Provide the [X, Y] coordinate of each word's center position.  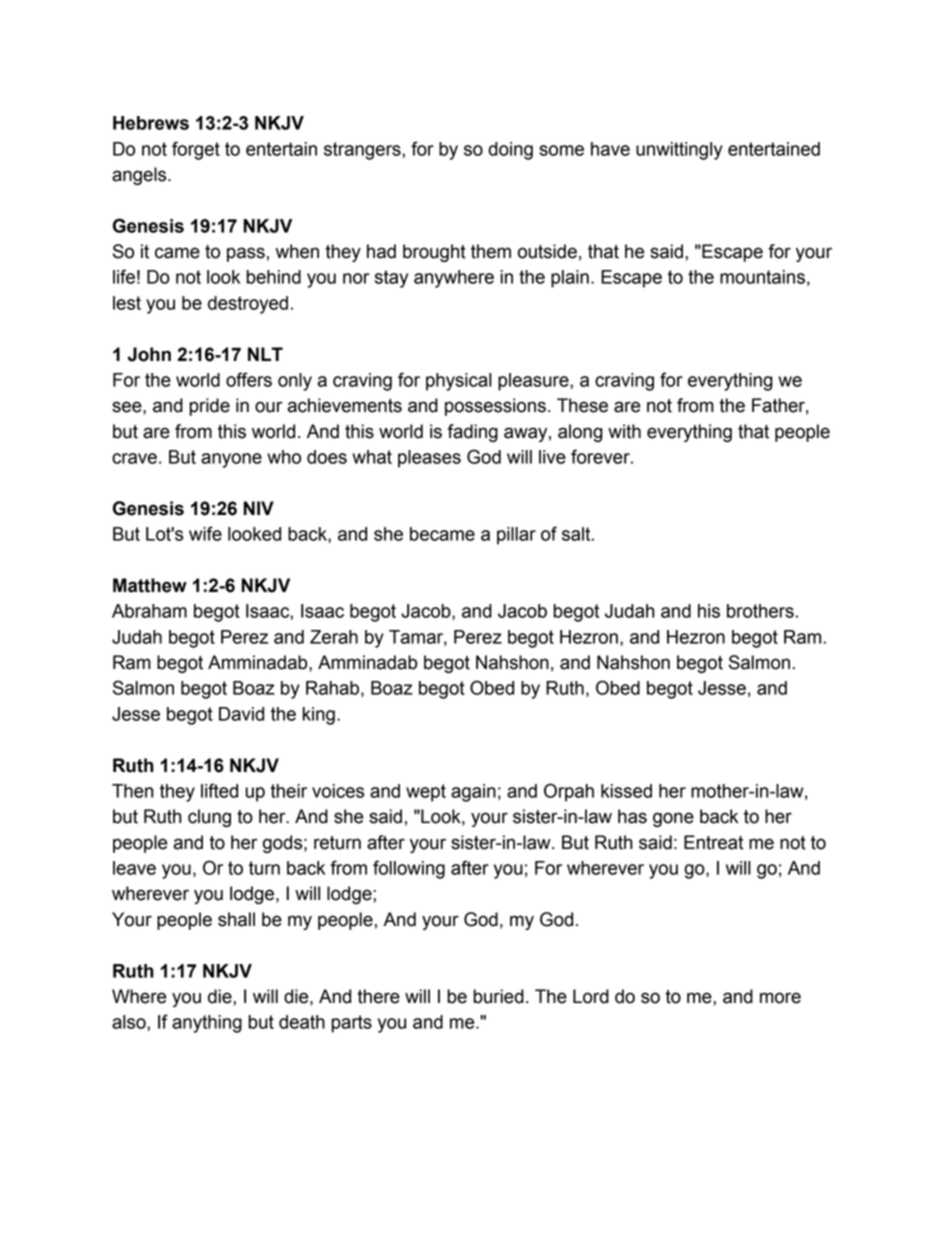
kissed [626, 791]
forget [196, 150]
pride [210, 407]
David [241, 714]
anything [207, 1024]
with [624, 431]
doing [510, 151]
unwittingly [679, 151]
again [473, 793]
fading [472, 433]
